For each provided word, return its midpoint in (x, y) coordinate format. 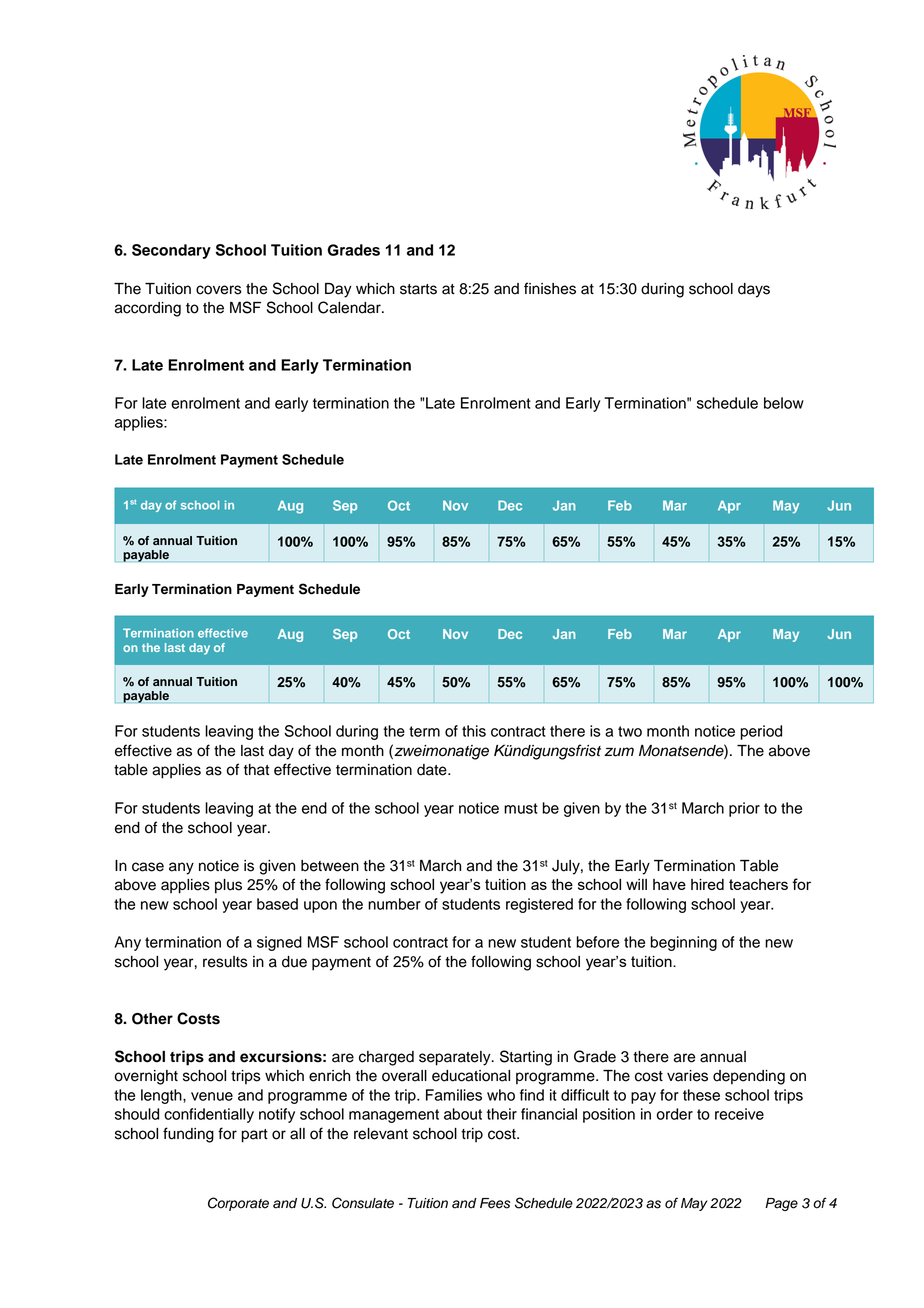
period (761, 732)
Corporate (238, 1204)
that (256, 770)
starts (418, 289)
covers (219, 290)
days (754, 290)
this (474, 731)
